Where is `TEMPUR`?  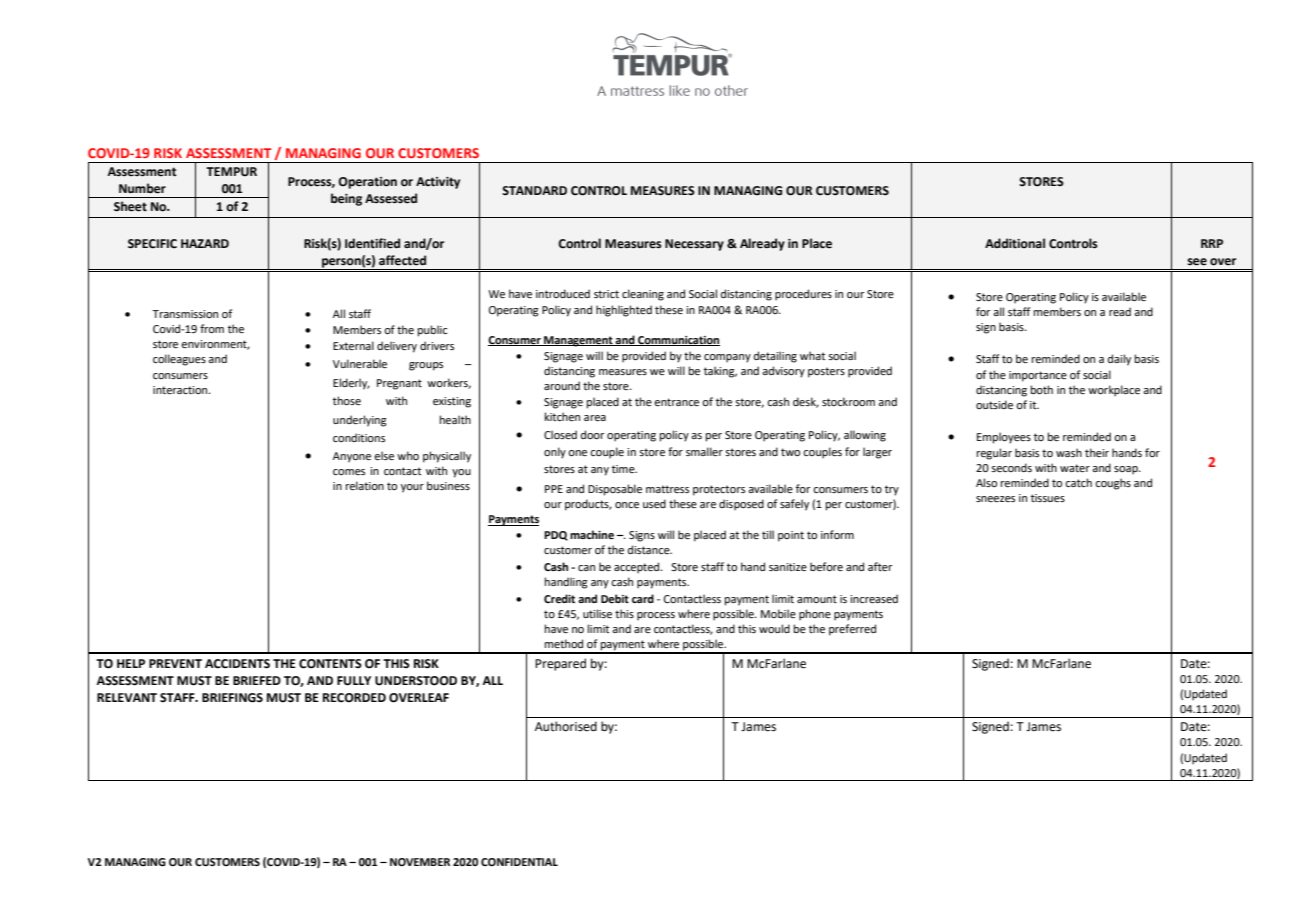
TEMPUR is located at coordinates (231, 172).
